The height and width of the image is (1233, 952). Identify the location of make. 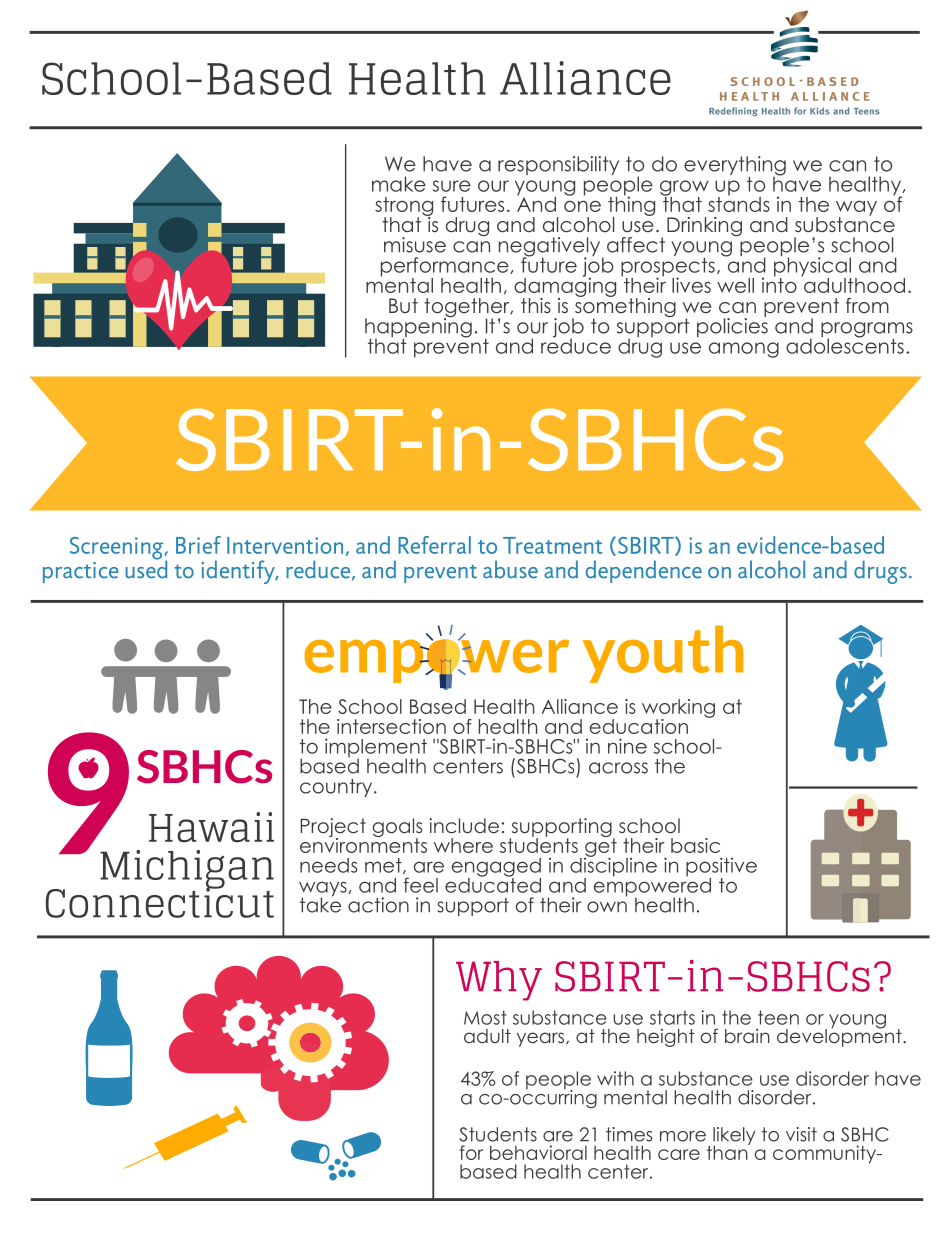
(399, 184).
